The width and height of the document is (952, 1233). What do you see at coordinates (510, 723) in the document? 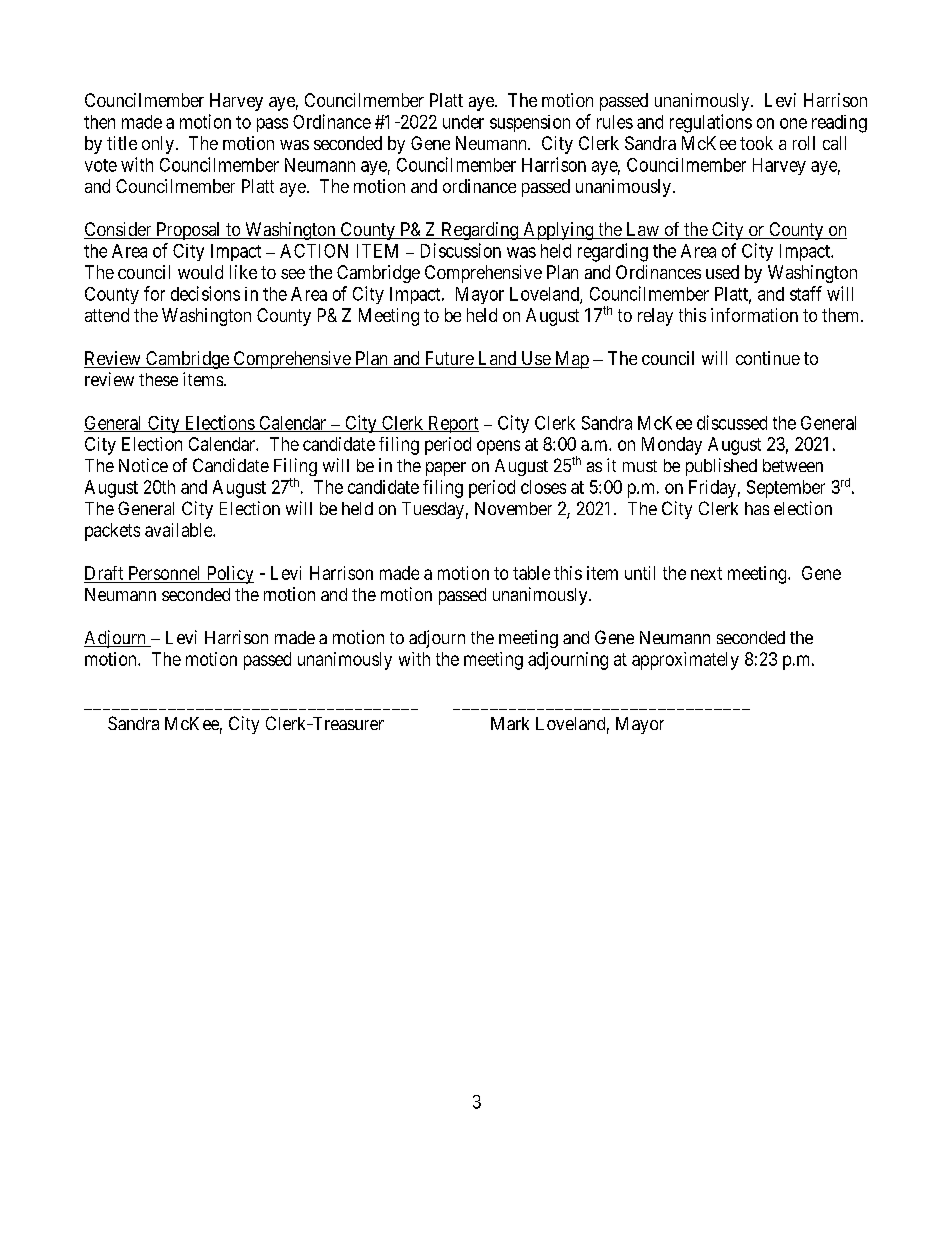
I see `Mark` at bounding box center [510, 723].
